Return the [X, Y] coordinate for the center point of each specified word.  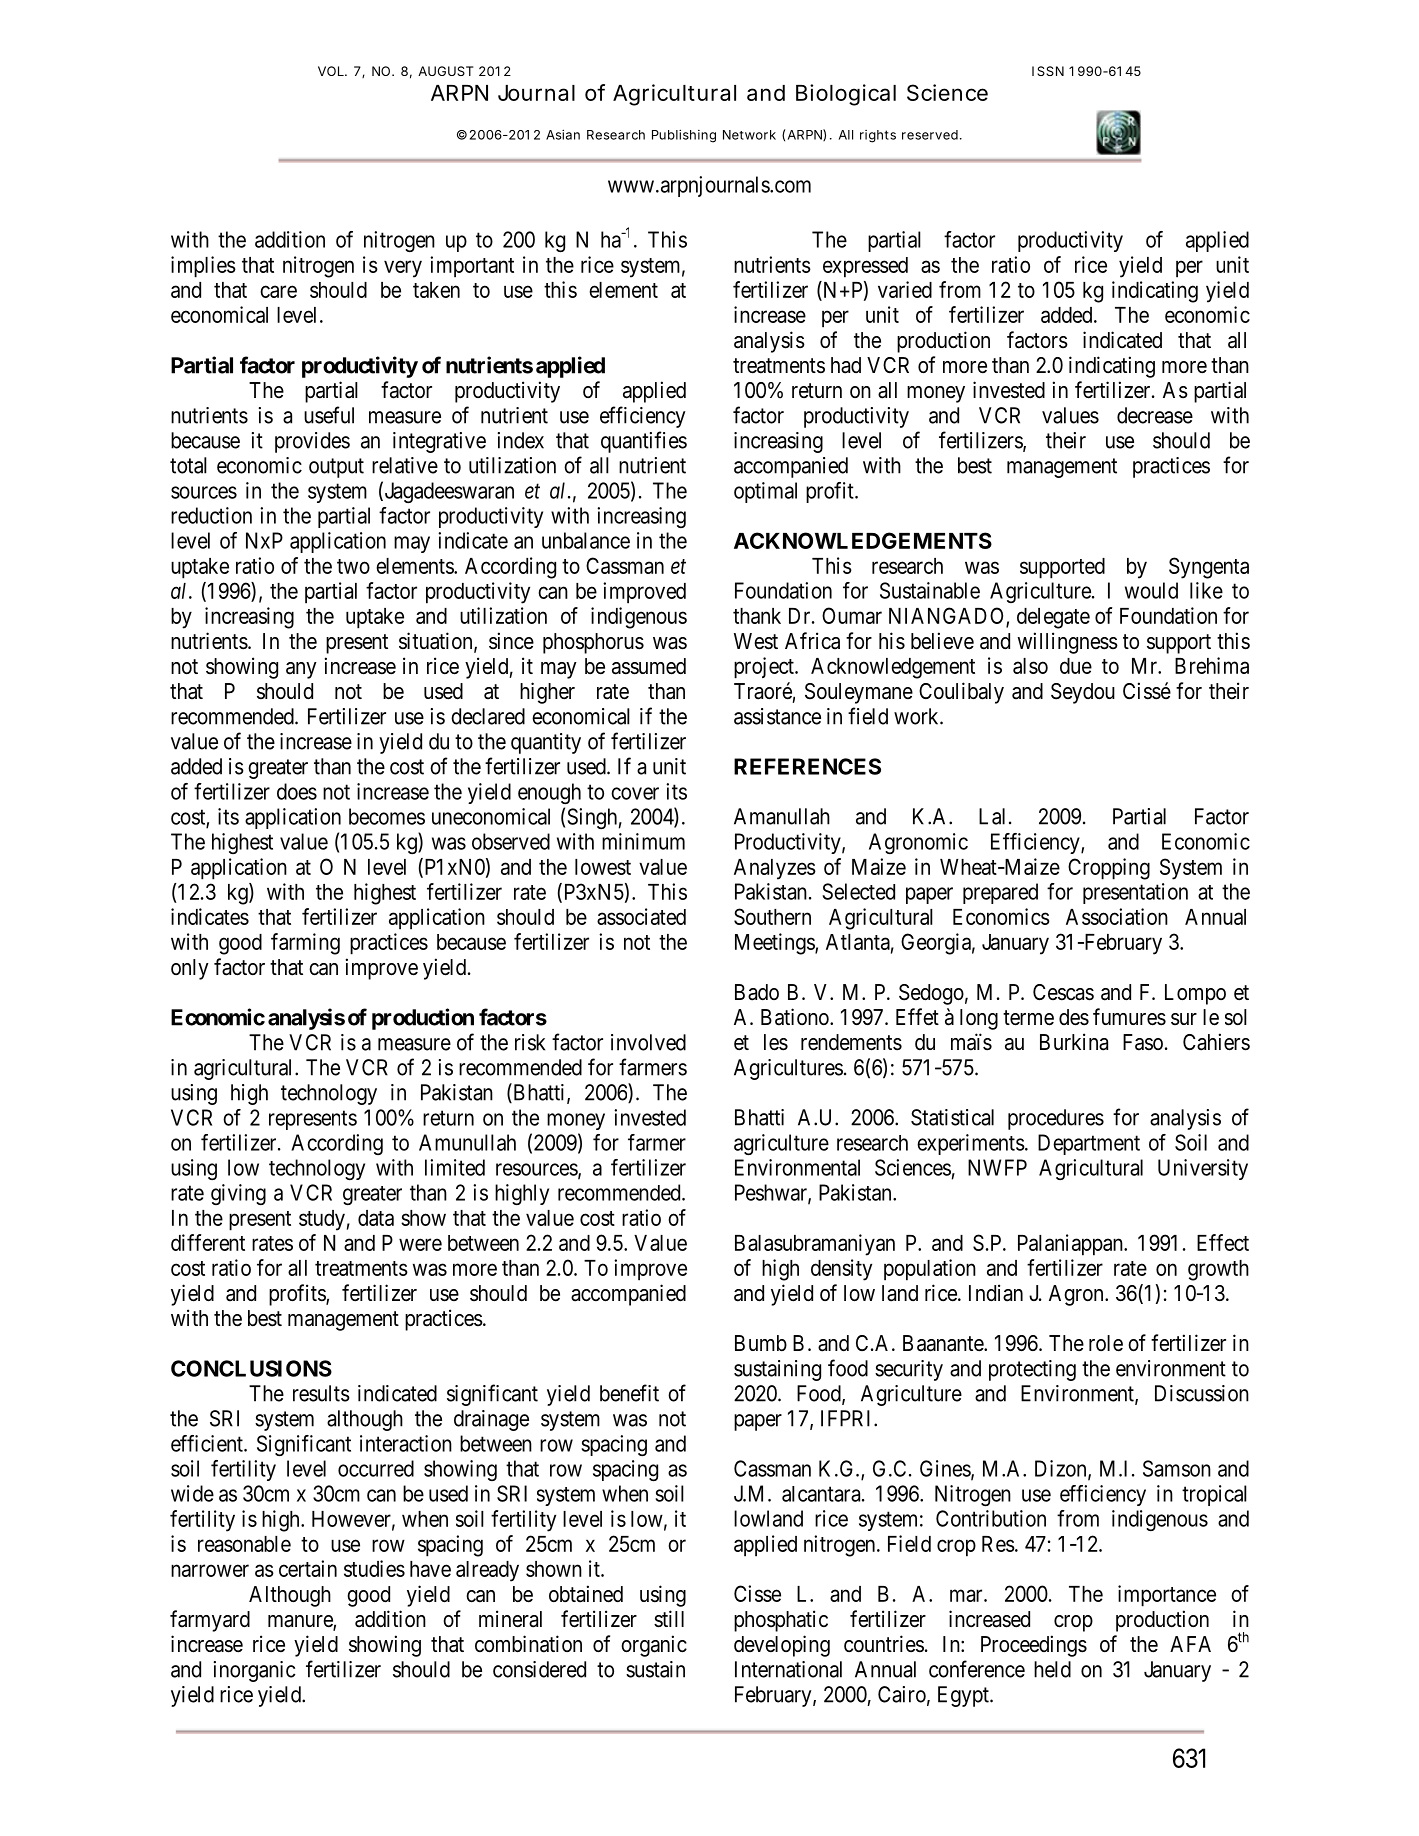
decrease [1155, 415]
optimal [765, 492]
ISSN [1048, 71]
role [1106, 1343]
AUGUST [445, 71]
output [336, 468]
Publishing [684, 136]
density [841, 1270]
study [322, 1220]
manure [301, 1622]
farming [305, 944]
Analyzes [775, 869]
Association [1117, 916]
